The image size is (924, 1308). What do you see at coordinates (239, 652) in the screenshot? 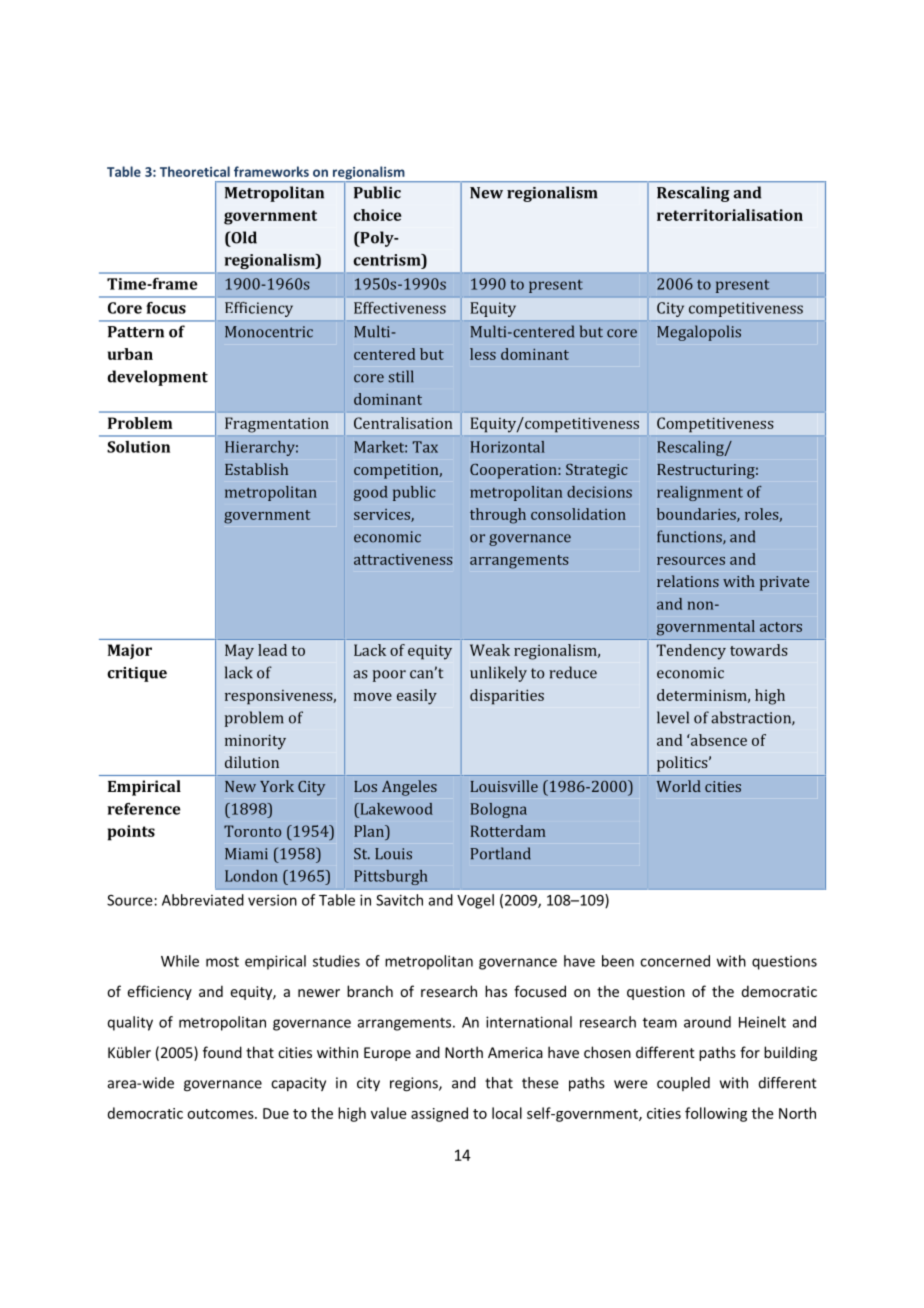
I see `May` at bounding box center [239, 652].
